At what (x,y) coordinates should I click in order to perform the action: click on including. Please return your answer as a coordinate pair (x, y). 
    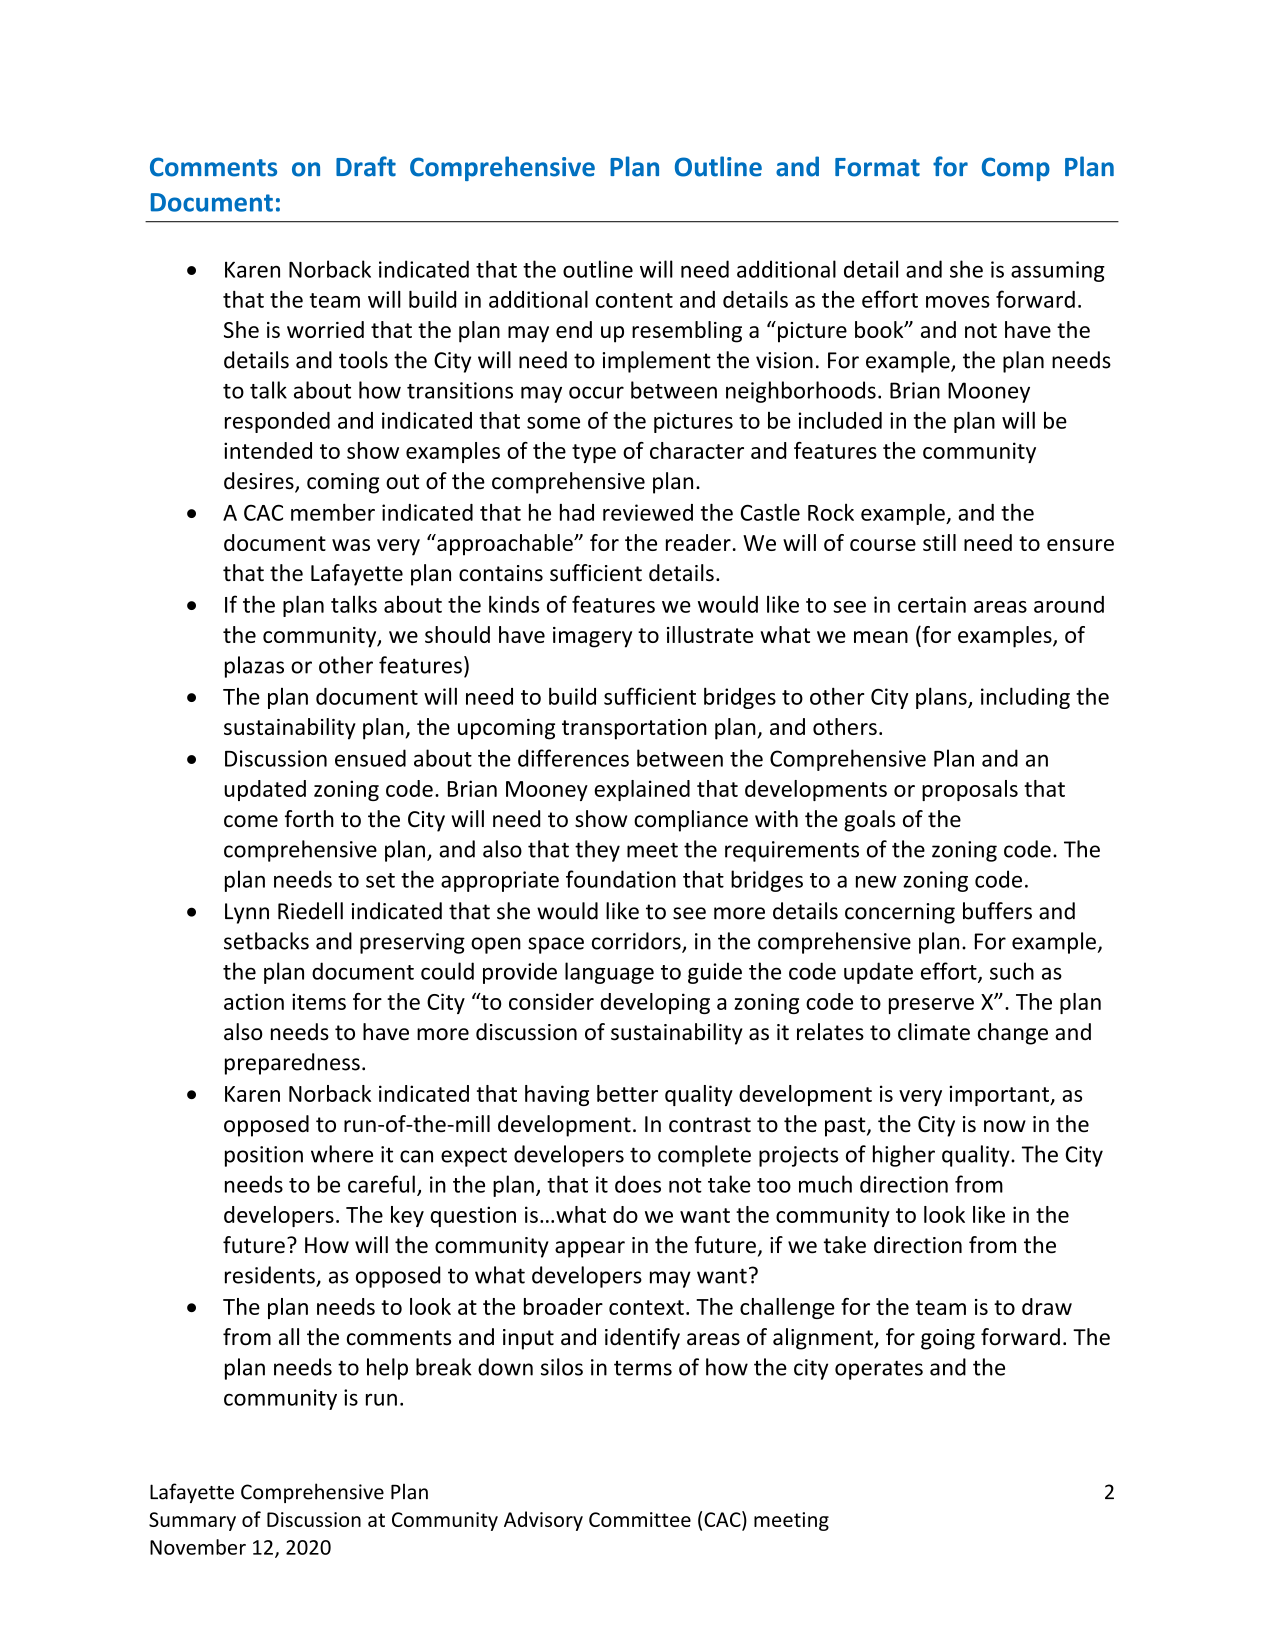
    Looking at the image, I should click on (1025, 698).
